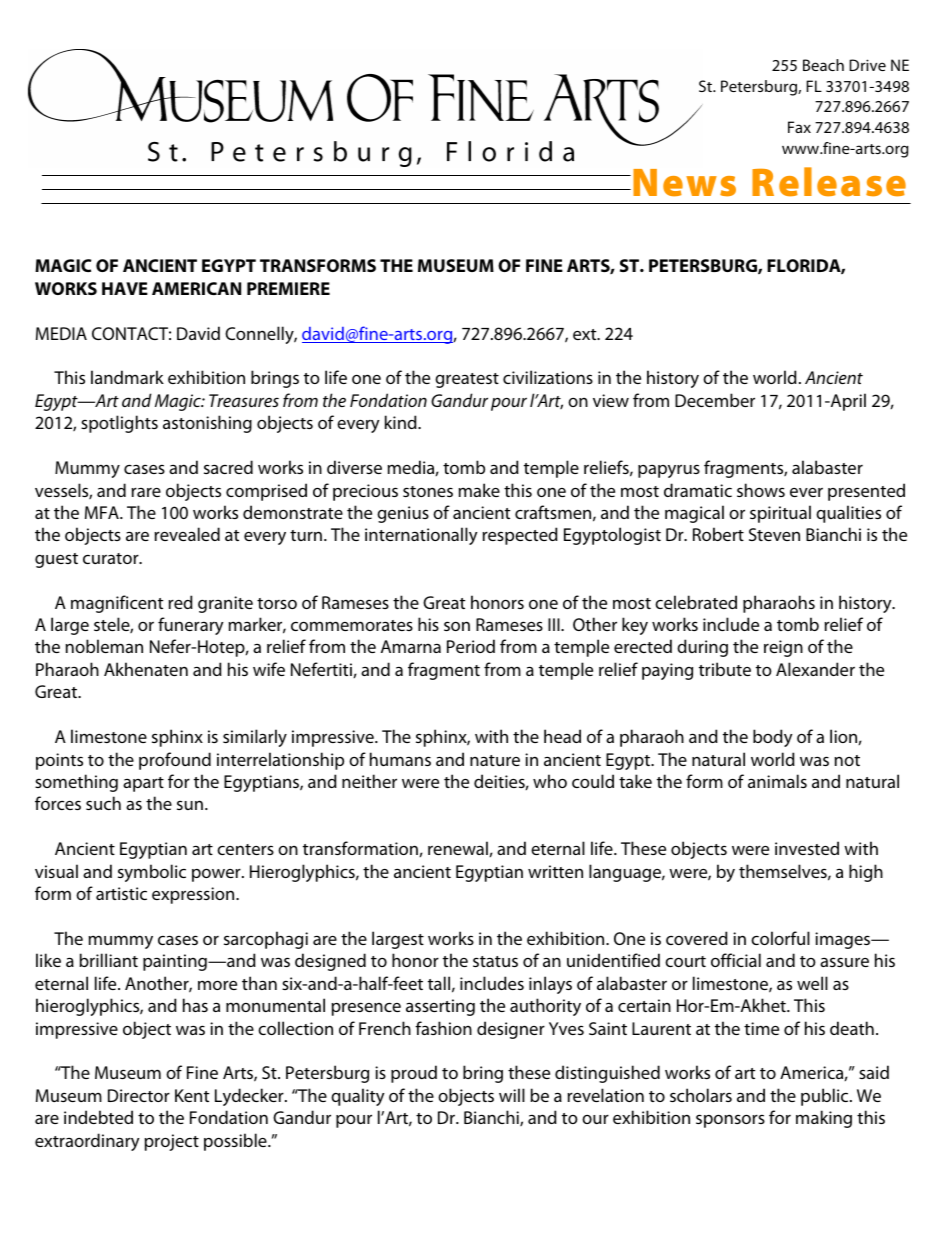  Describe the element at coordinates (783, 648) in the screenshot. I see `reign` at that location.
